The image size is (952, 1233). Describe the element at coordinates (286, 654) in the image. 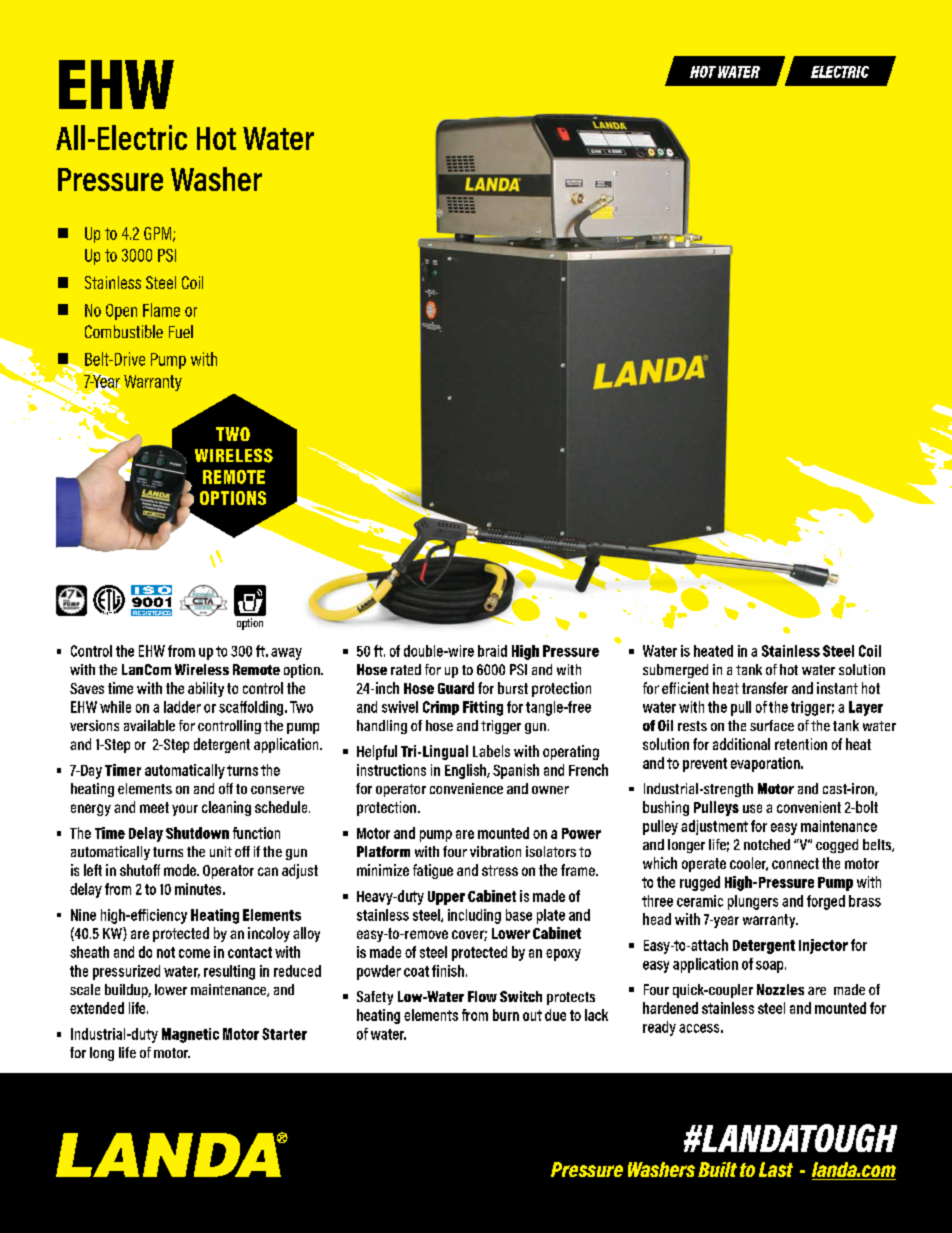

I see `away` at that location.
